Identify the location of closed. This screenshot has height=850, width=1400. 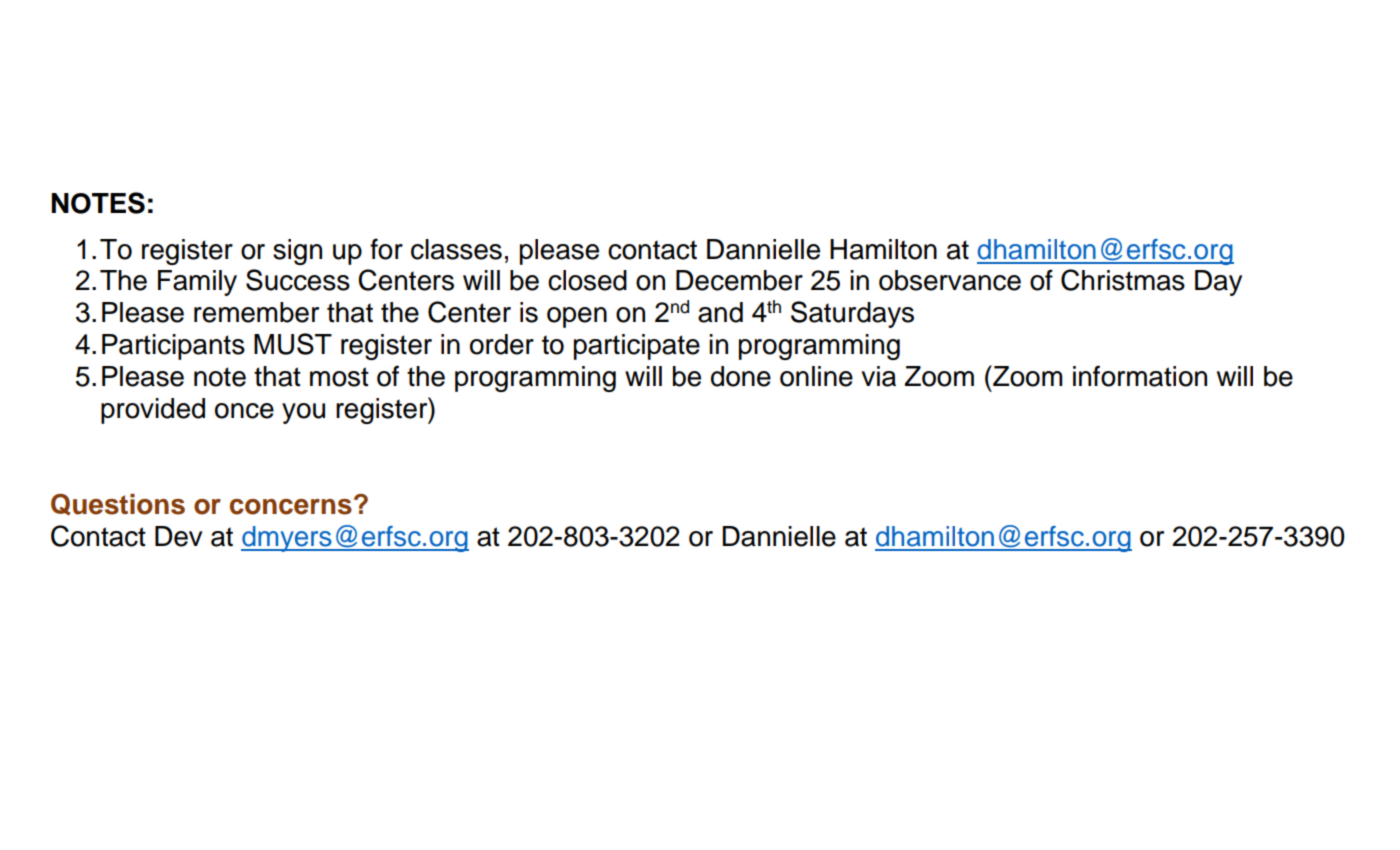
(587, 280).
